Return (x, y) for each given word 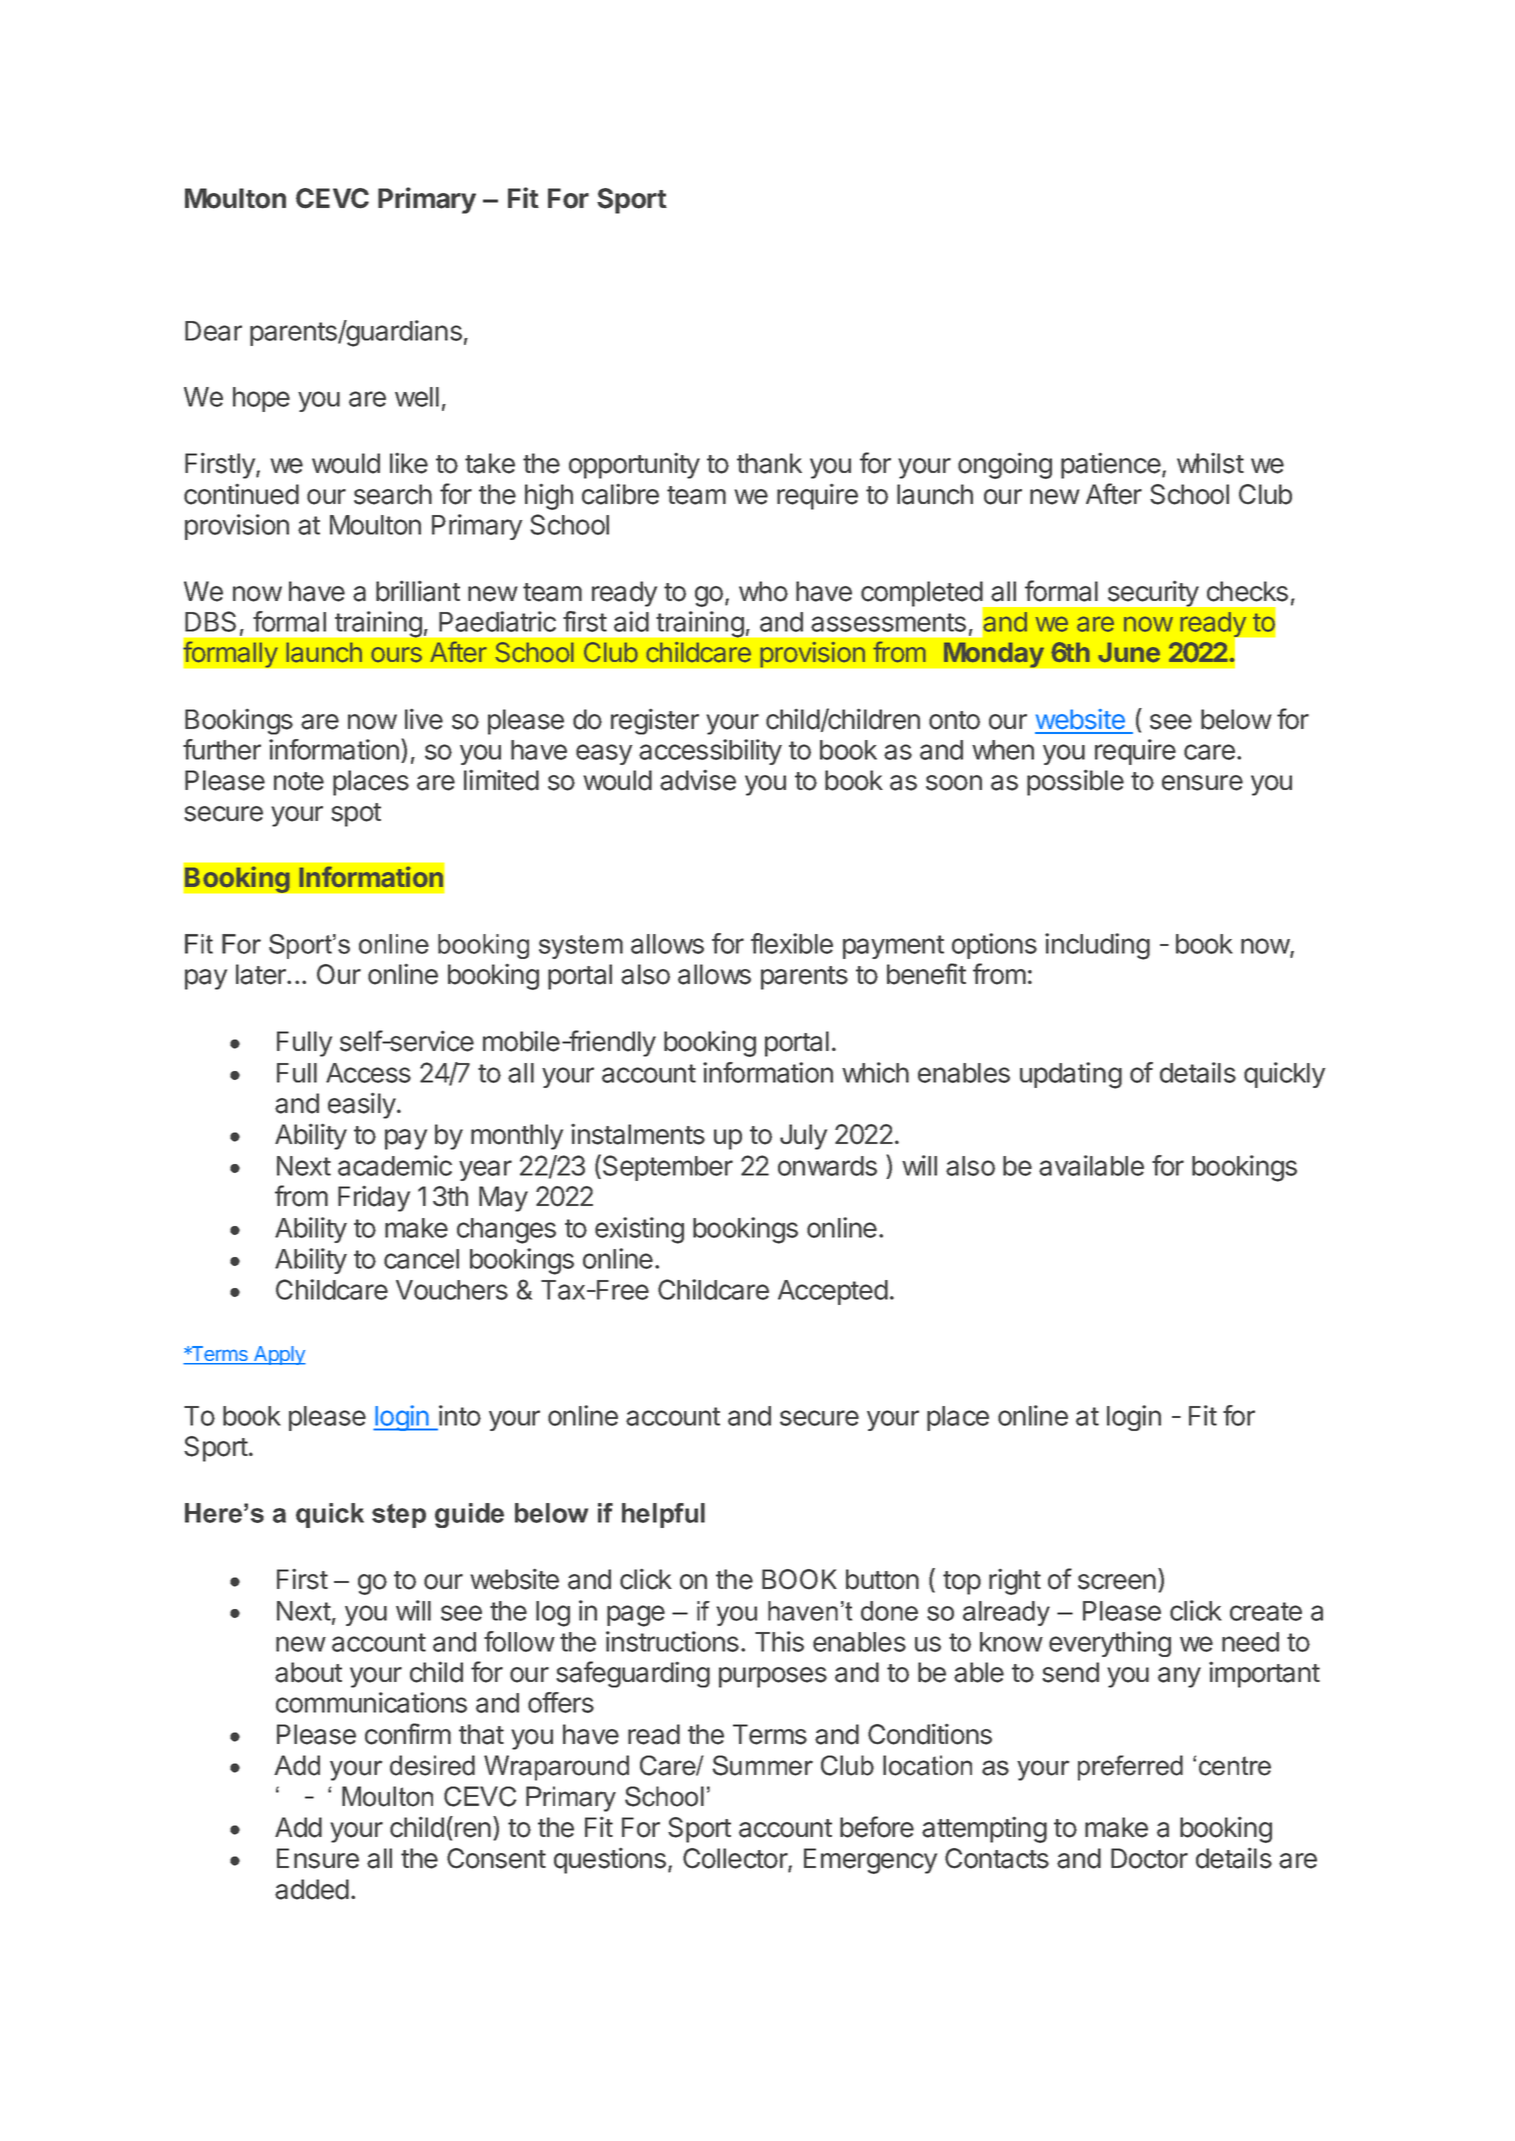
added (312, 1889)
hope (261, 399)
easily (362, 1105)
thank (769, 463)
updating (1071, 1075)
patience (1112, 465)
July (803, 1137)
